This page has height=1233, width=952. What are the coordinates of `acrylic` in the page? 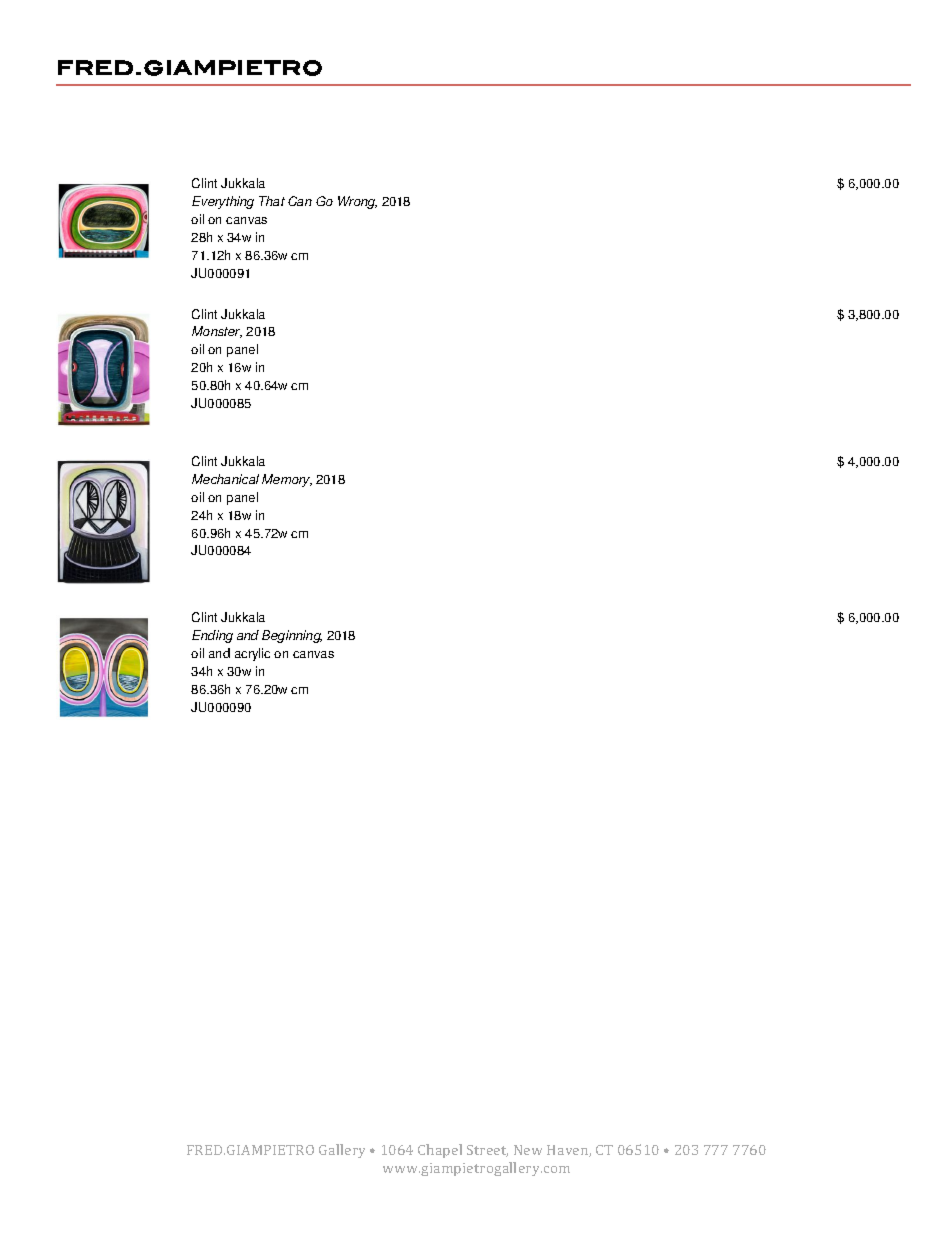 It's located at (252, 654).
